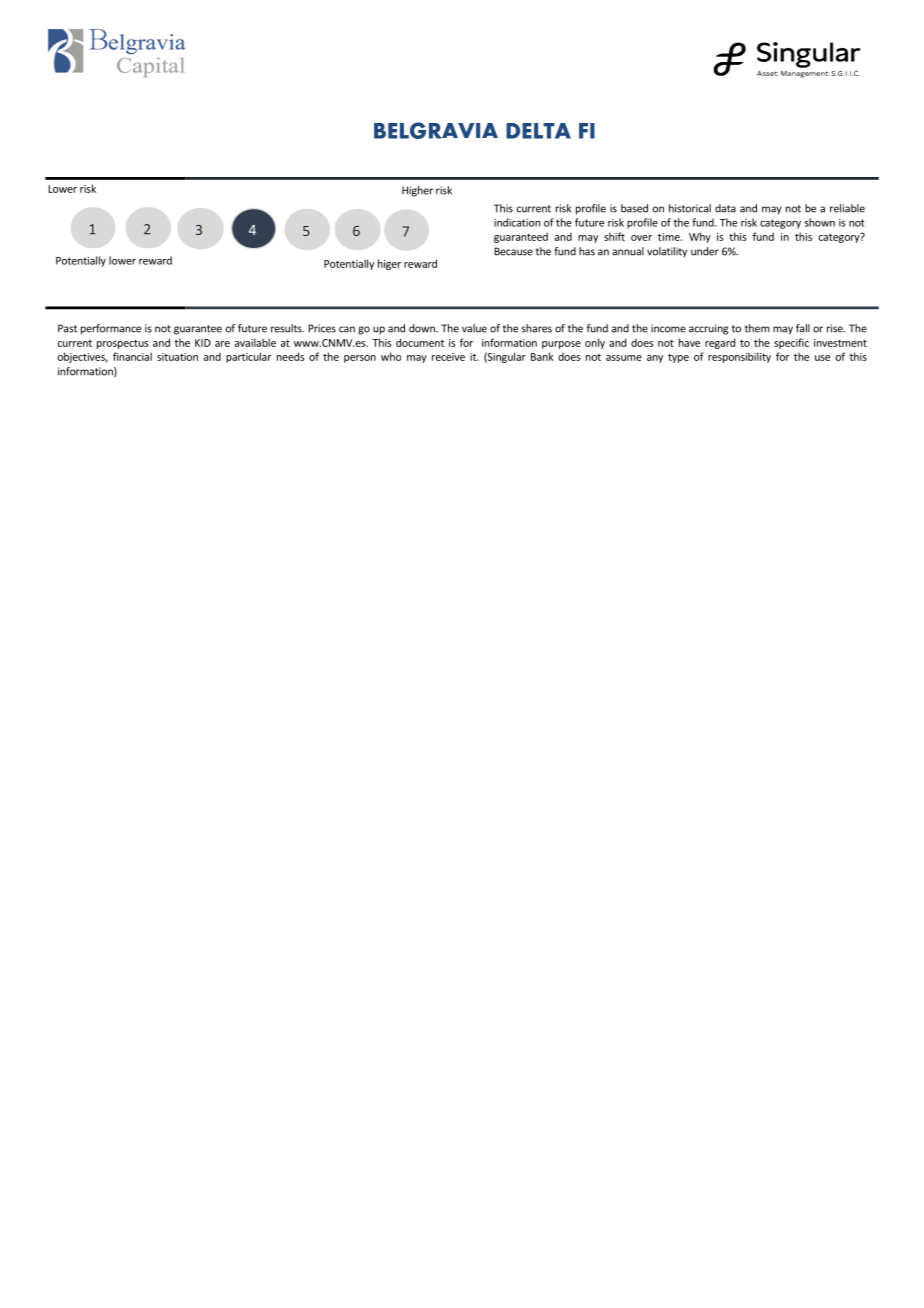 The width and height of the image is (924, 1308). Describe the element at coordinates (513, 251) in the image. I see `Because` at that location.
